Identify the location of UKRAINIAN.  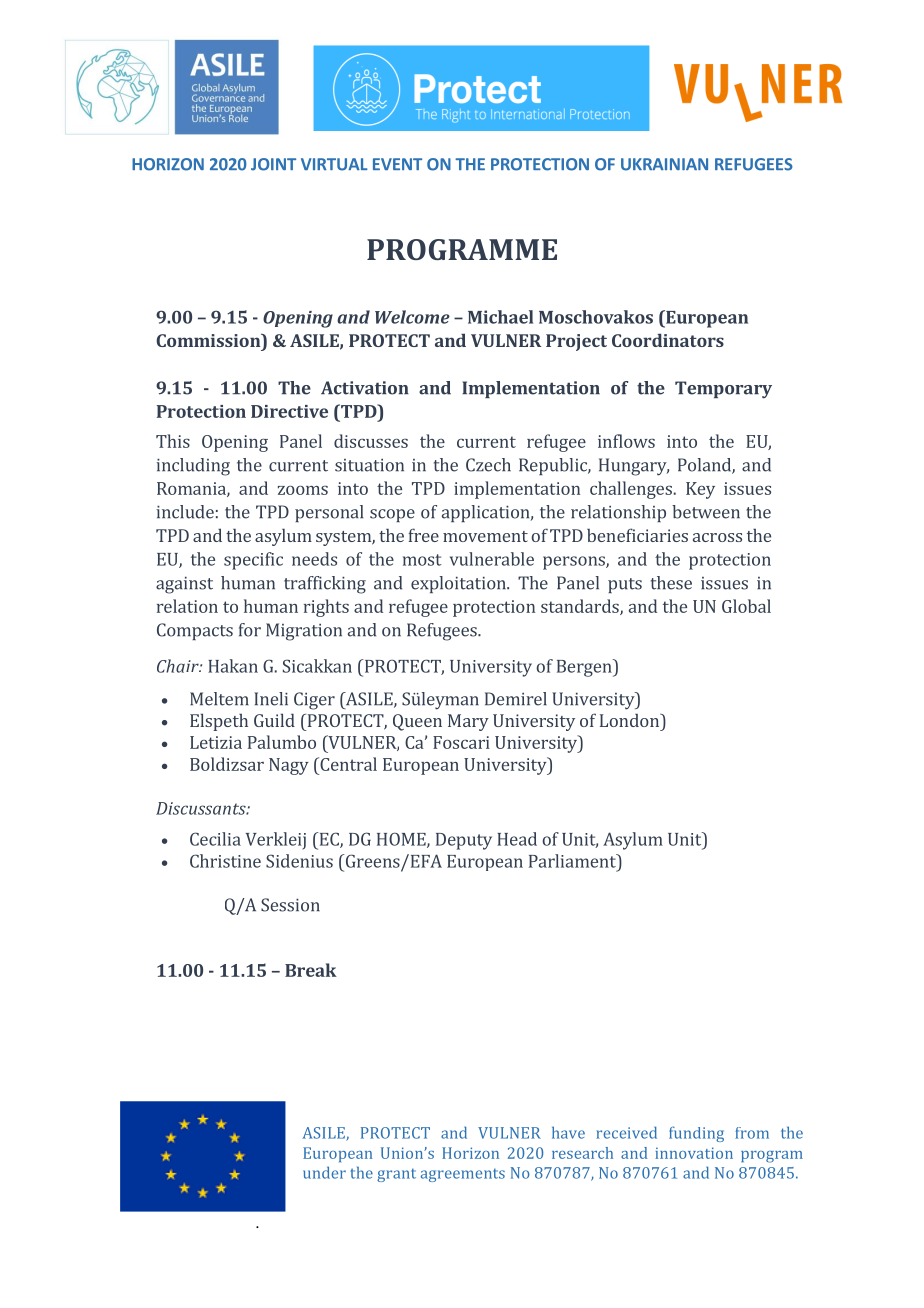
(664, 164).
